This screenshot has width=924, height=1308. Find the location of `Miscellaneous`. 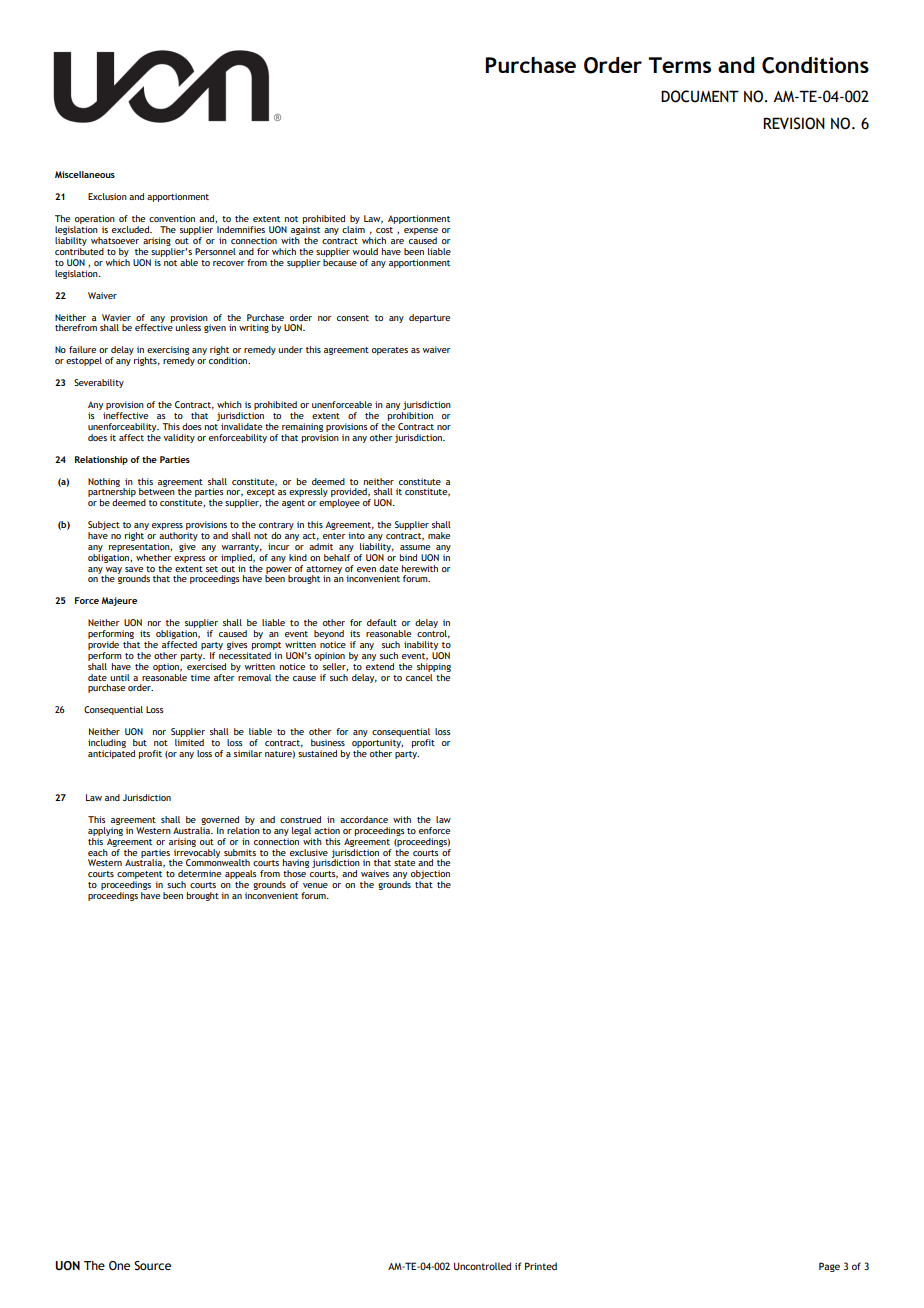

Miscellaneous is located at coordinates (85, 174).
